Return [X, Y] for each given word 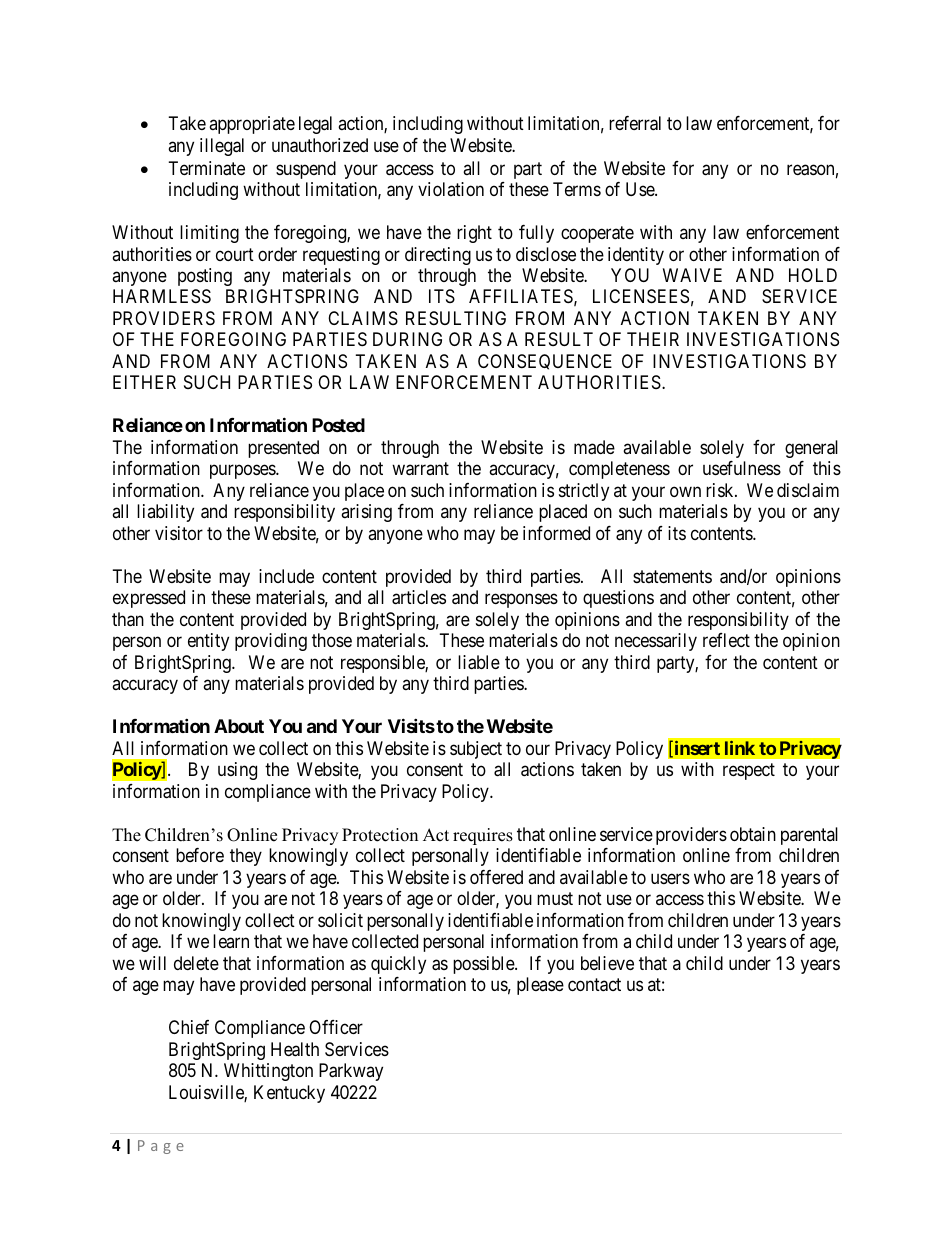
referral [635, 123]
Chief [189, 1027]
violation [451, 189]
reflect [726, 640]
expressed [149, 599]
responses [521, 601]
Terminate [207, 168]
